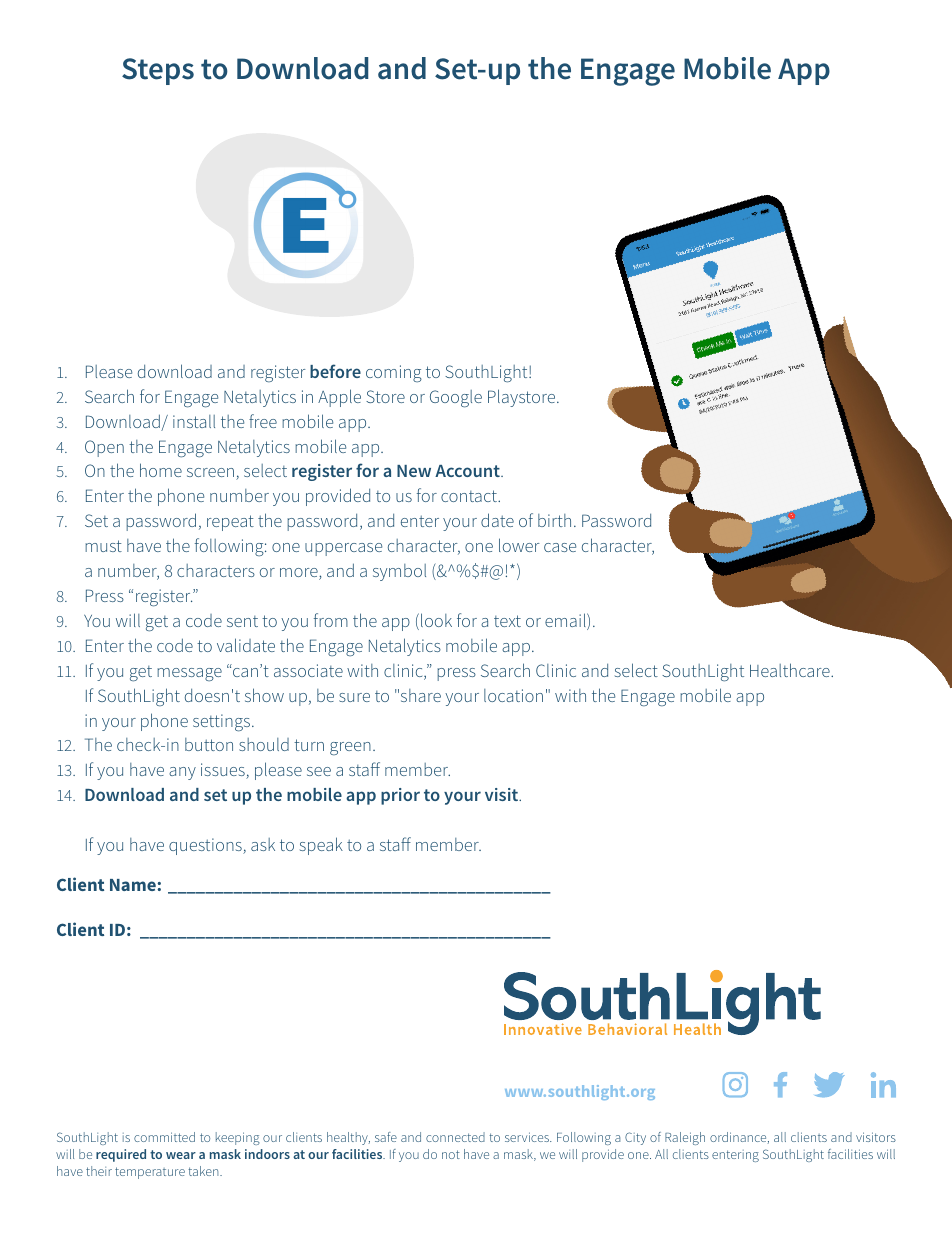 The height and width of the page is (1233, 952). Describe the element at coordinates (400, 796) in the page. I see `prior` at that location.
